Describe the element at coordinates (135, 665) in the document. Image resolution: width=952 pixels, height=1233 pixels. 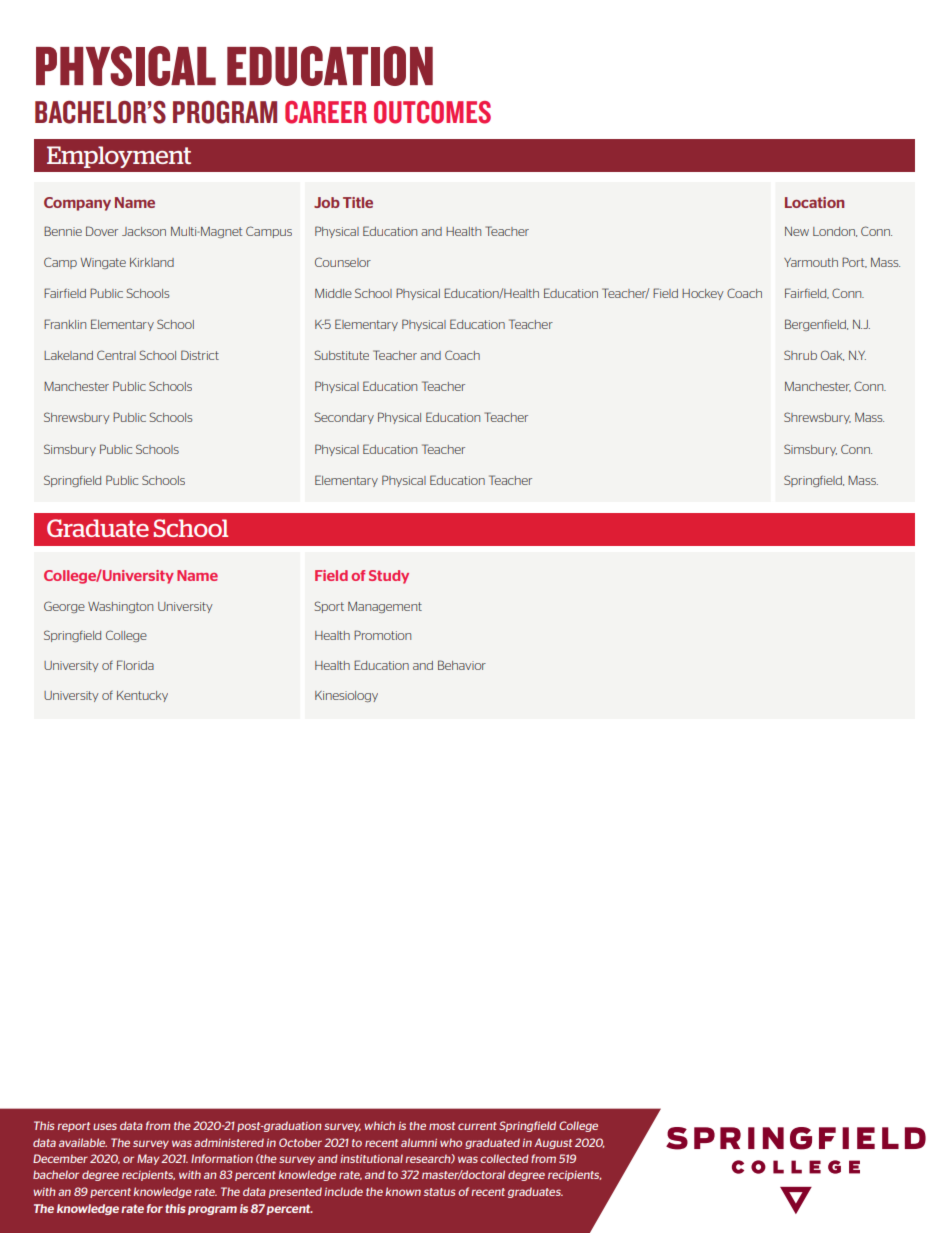
I see `Florida` at that location.
